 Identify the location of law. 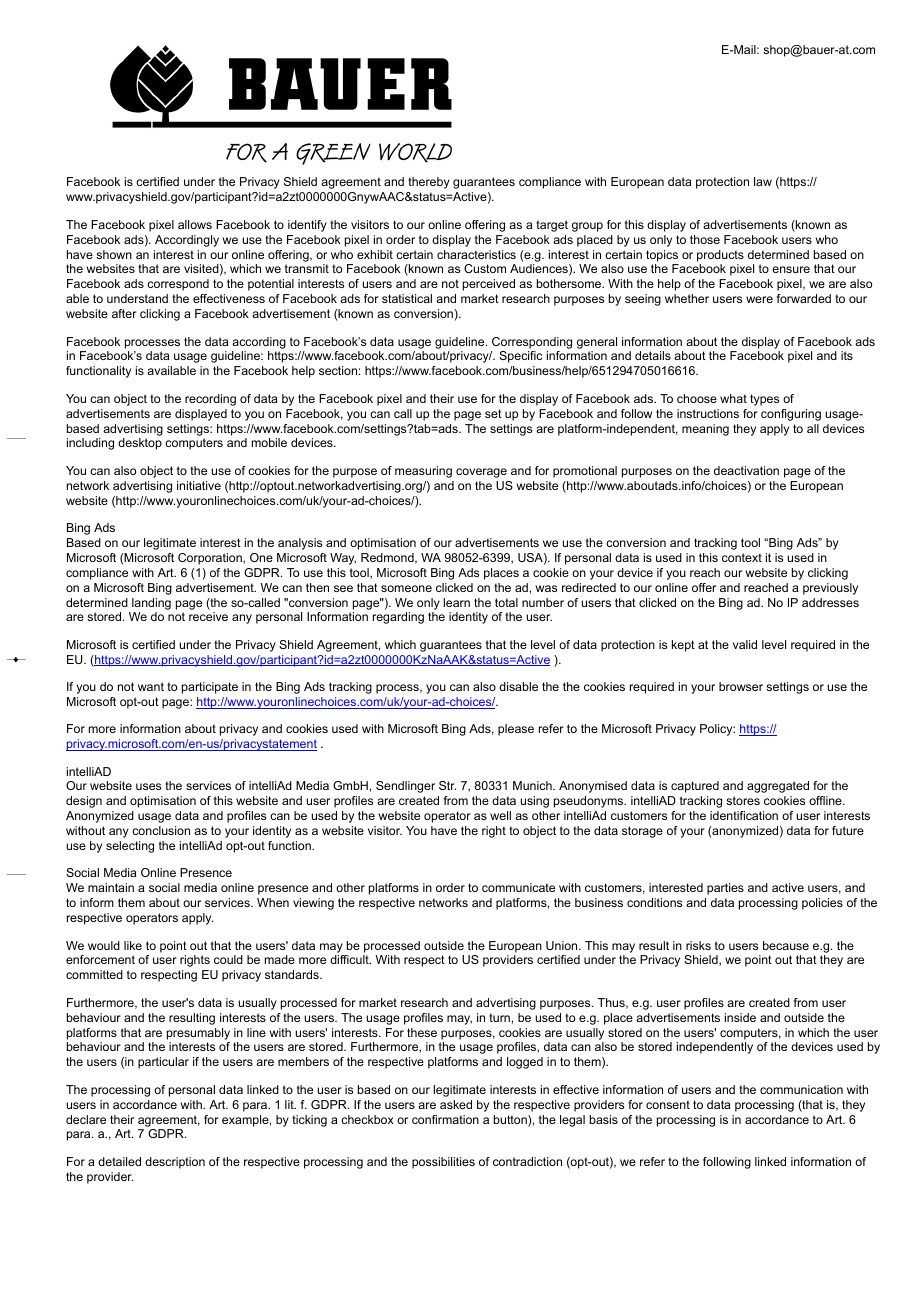
(763, 181).
